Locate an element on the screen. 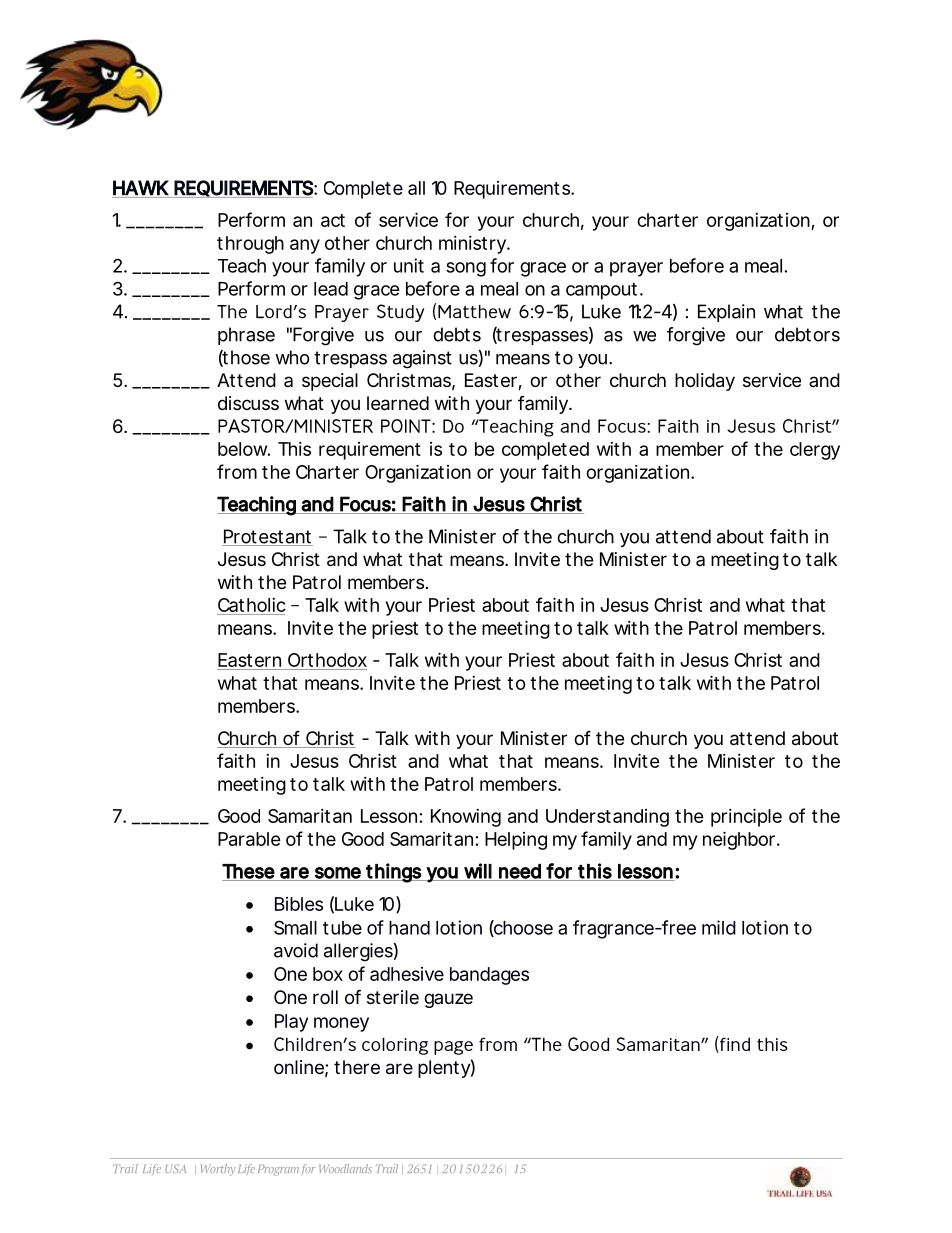 The image size is (952, 1233). ministry is located at coordinates (472, 245).
